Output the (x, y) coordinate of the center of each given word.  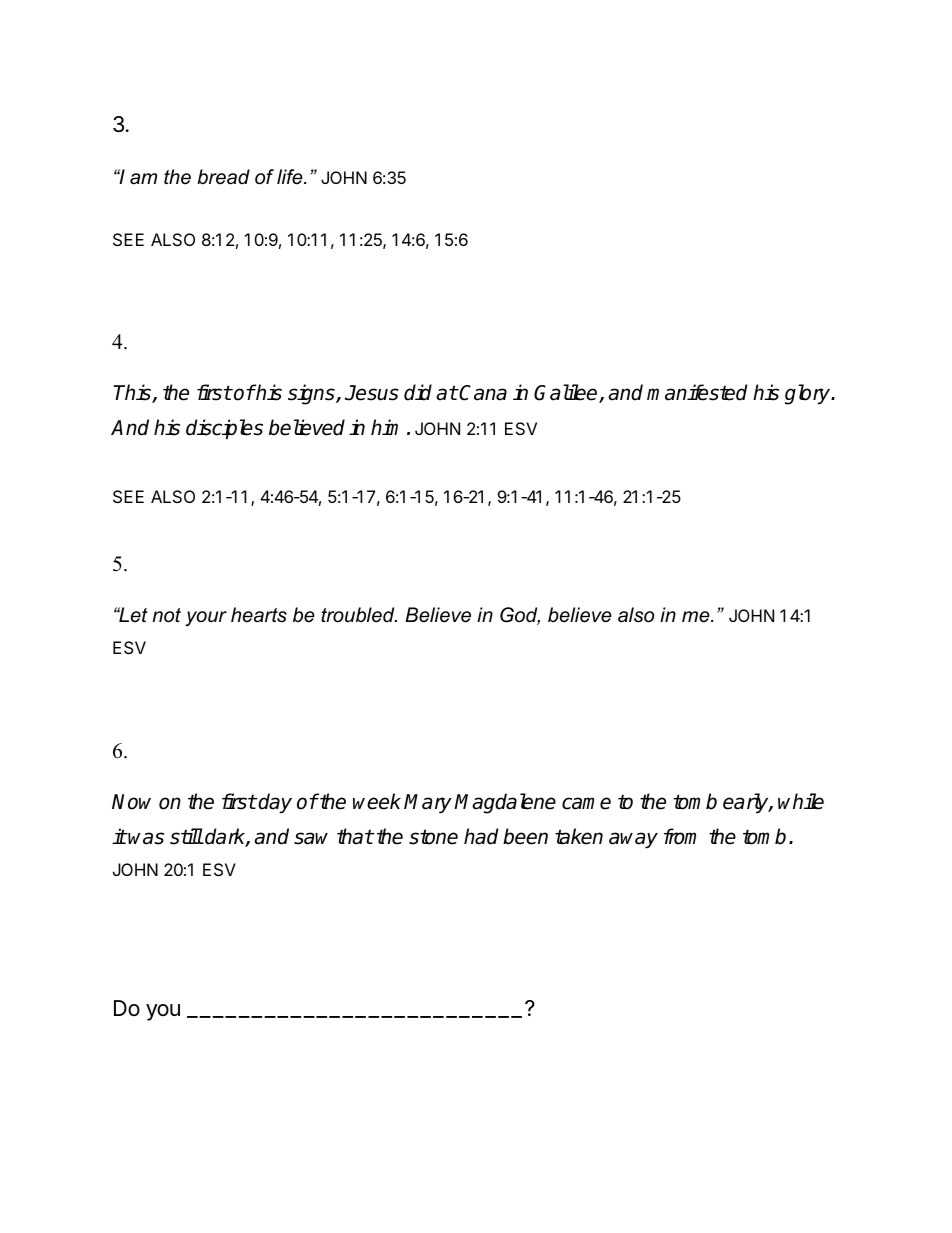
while (801, 801)
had (481, 836)
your (206, 618)
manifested (697, 392)
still (186, 836)
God (520, 616)
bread (223, 177)
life (291, 177)
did (418, 392)
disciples (224, 429)
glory (809, 394)
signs (312, 394)
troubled (359, 615)
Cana (482, 393)
